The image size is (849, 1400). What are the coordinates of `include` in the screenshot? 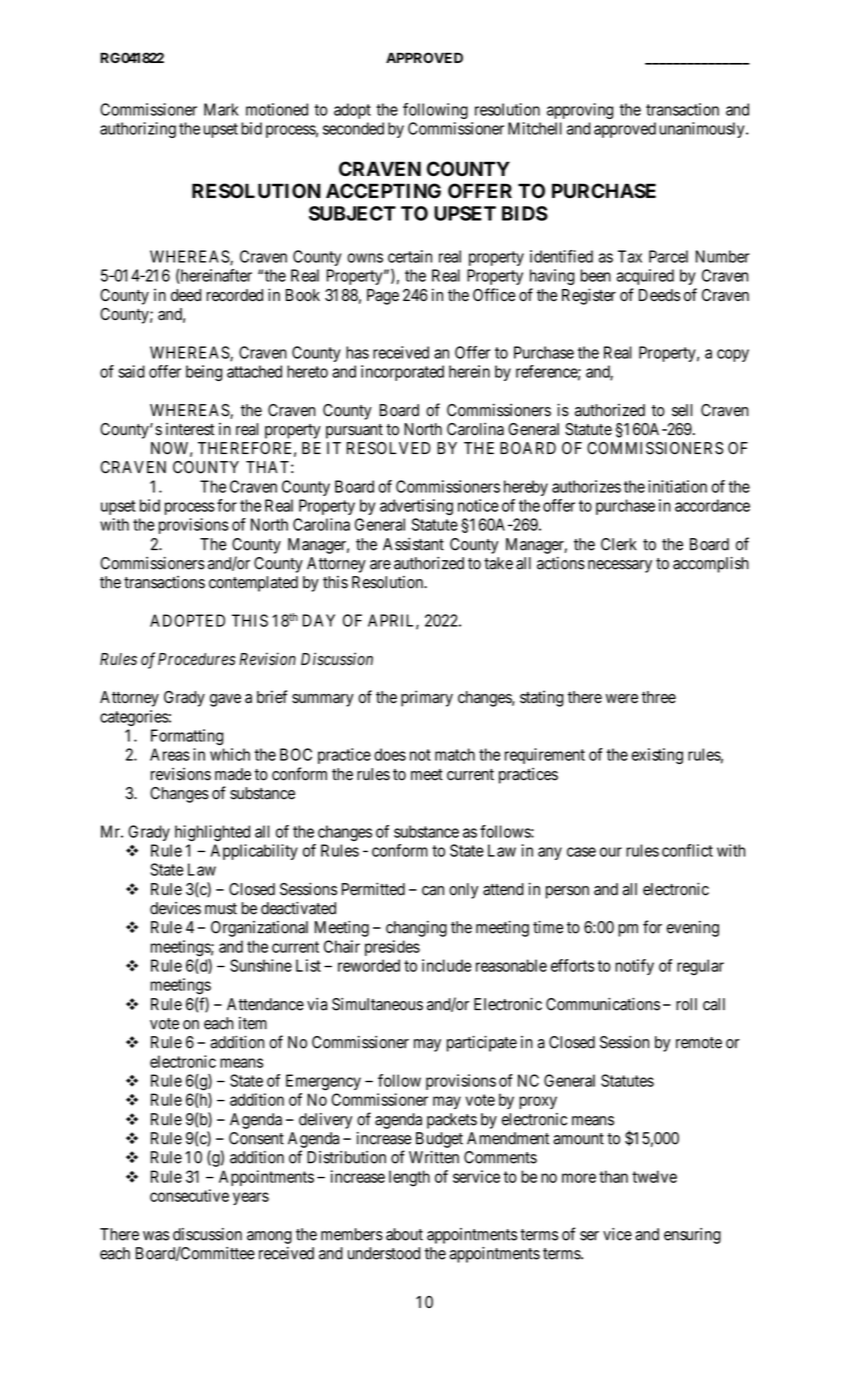 It's located at (447, 965).
